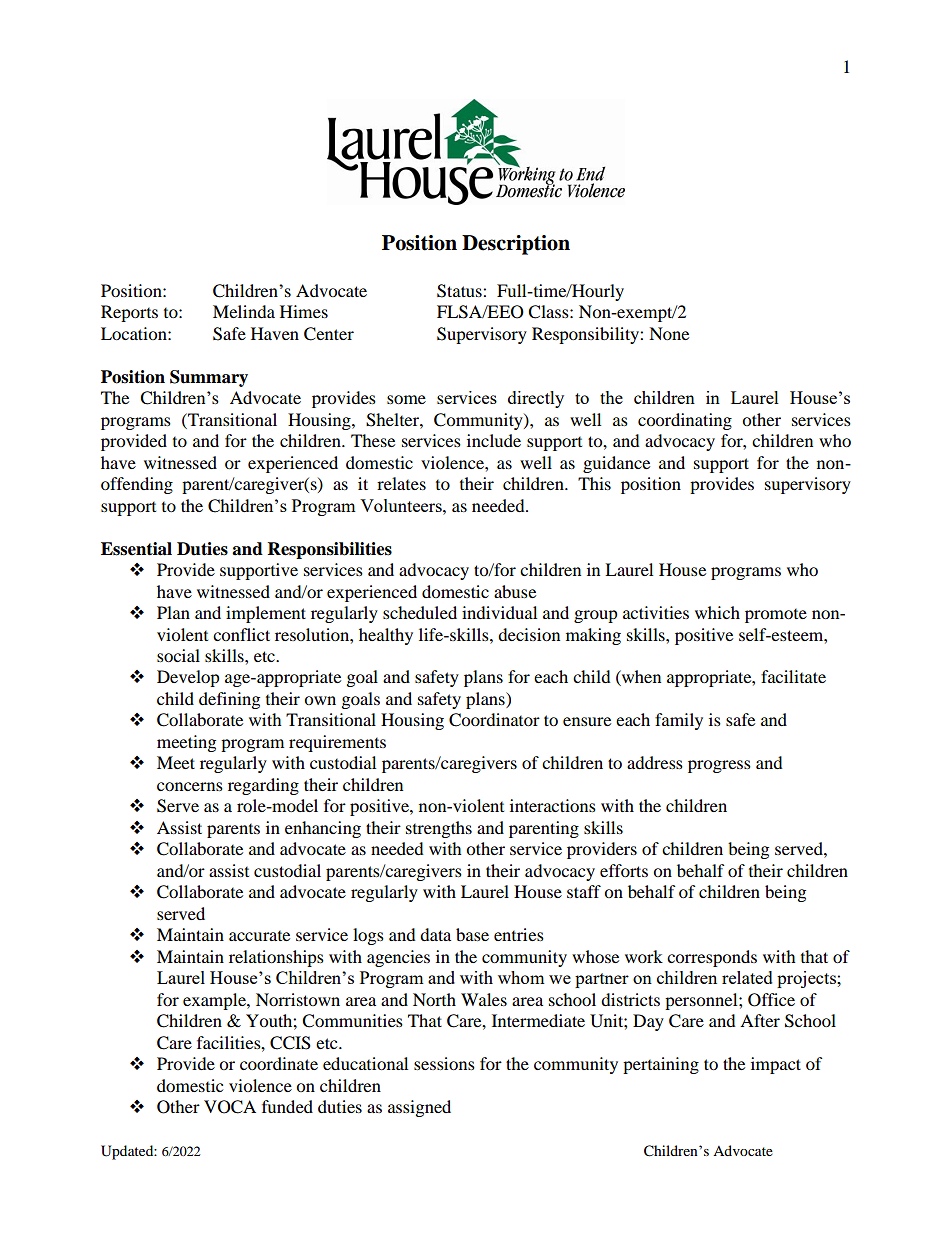 The height and width of the document is (1233, 952). Describe the element at coordinates (444, 1063) in the document. I see `sessions` at that location.
